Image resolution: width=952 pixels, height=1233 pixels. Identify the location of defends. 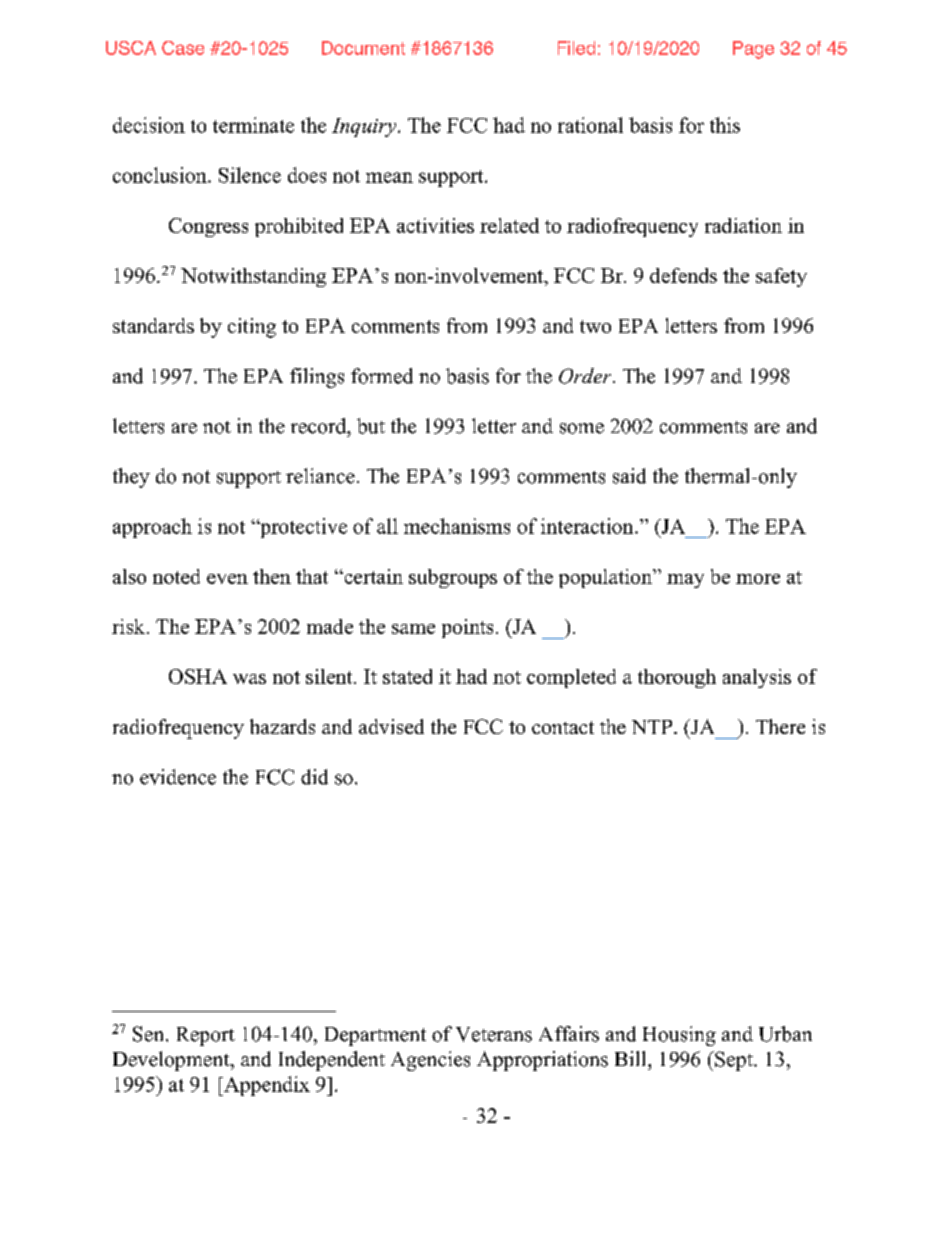
(683, 275).
